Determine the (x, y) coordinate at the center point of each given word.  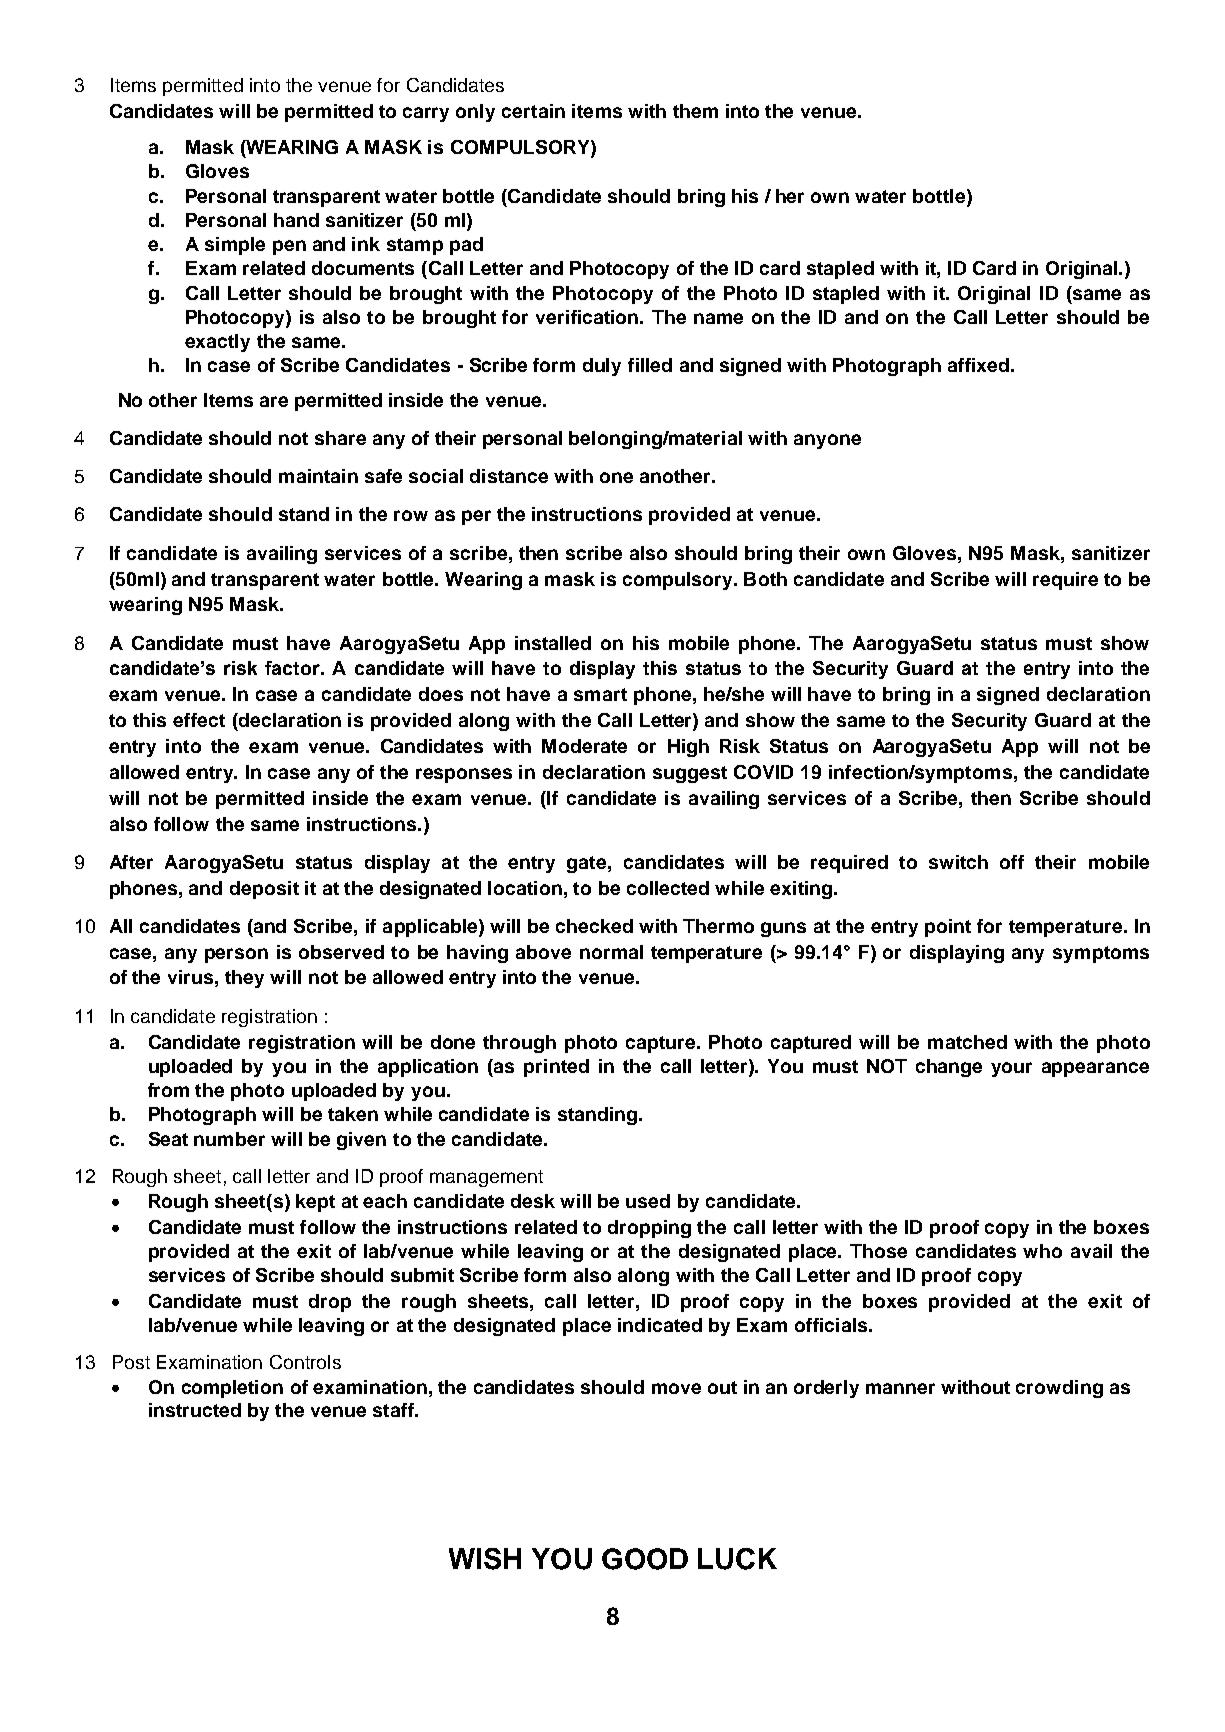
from (168, 1090)
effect (199, 720)
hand (296, 220)
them (695, 111)
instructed (195, 1410)
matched (967, 1042)
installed (553, 643)
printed (556, 1068)
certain (533, 111)
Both (765, 579)
